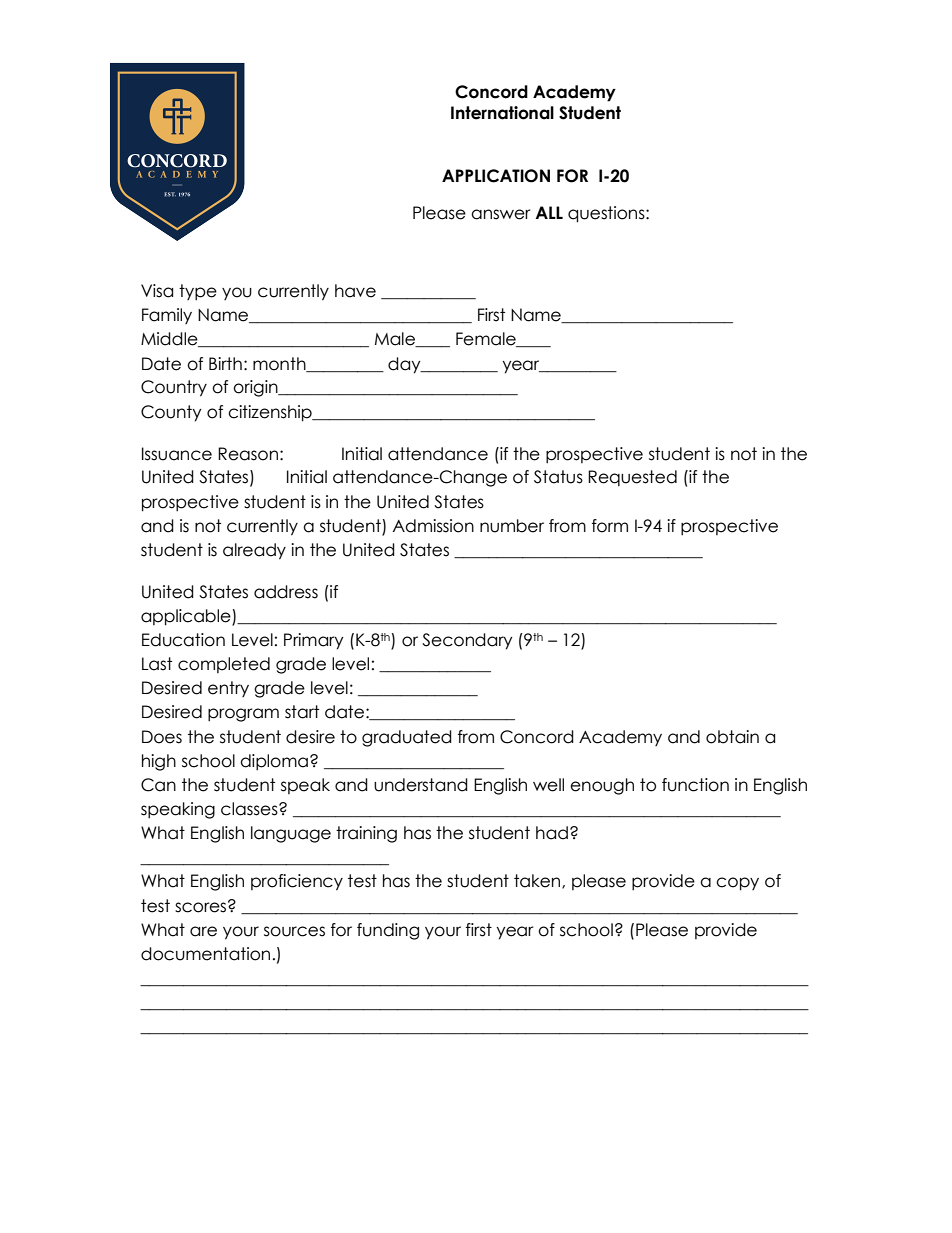 The image size is (952, 1233). What do you see at coordinates (632, 478) in the image?
I see `Requested` at bounding box center [632, 478].
